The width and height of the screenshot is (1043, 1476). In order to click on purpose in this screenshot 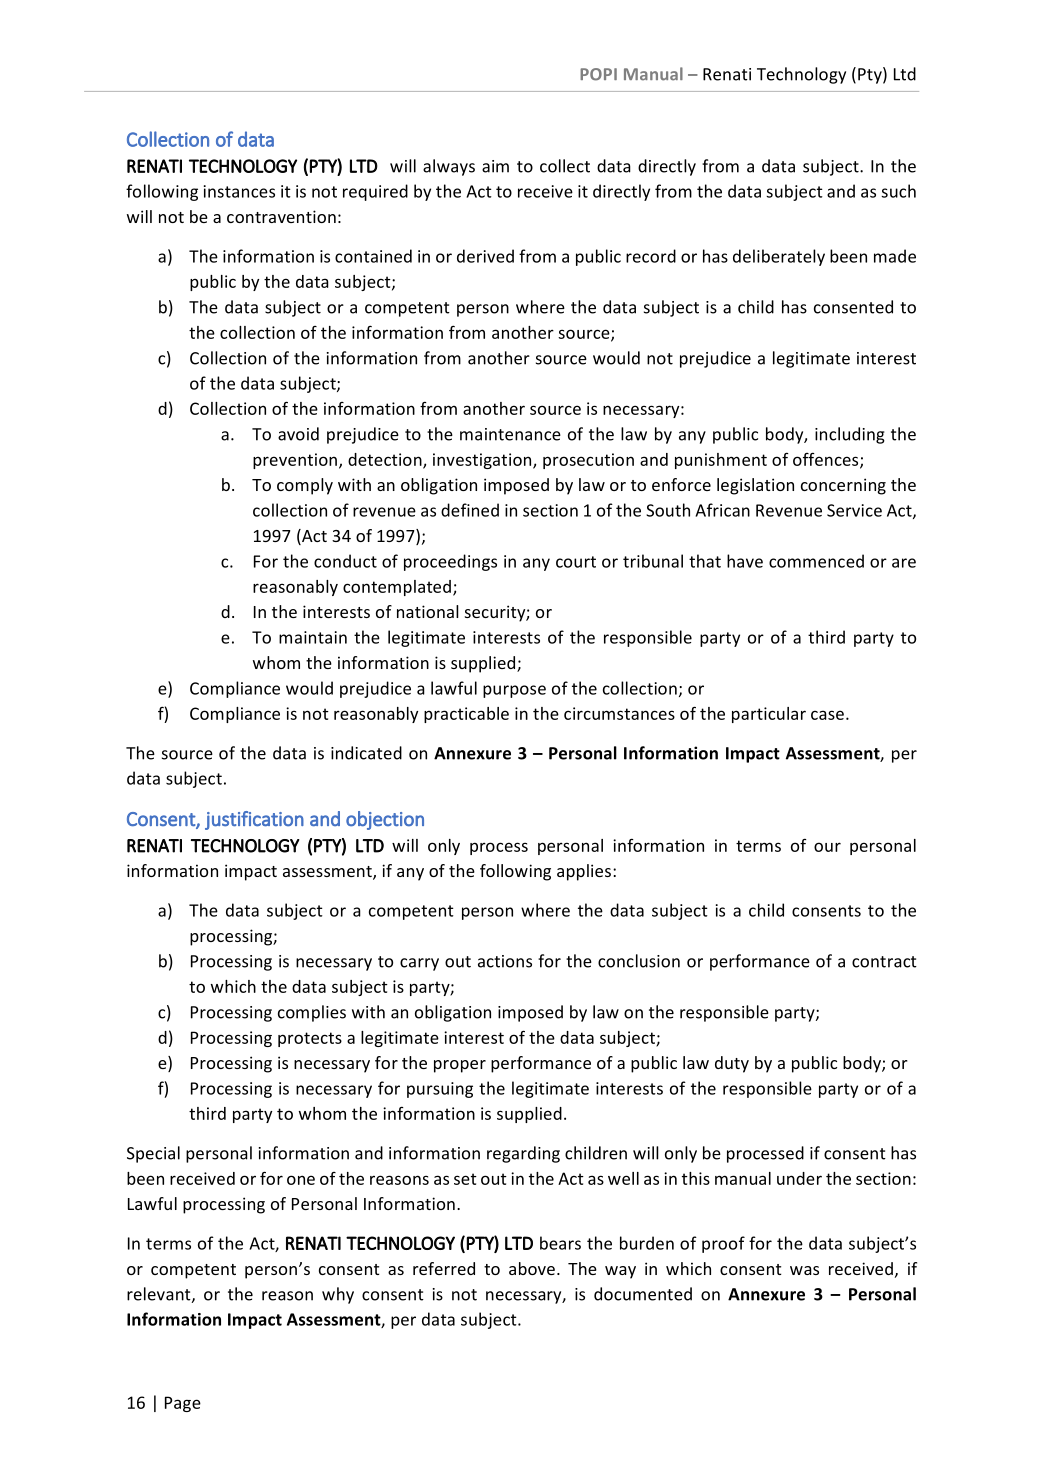, I will do `click(514, 691)`.
